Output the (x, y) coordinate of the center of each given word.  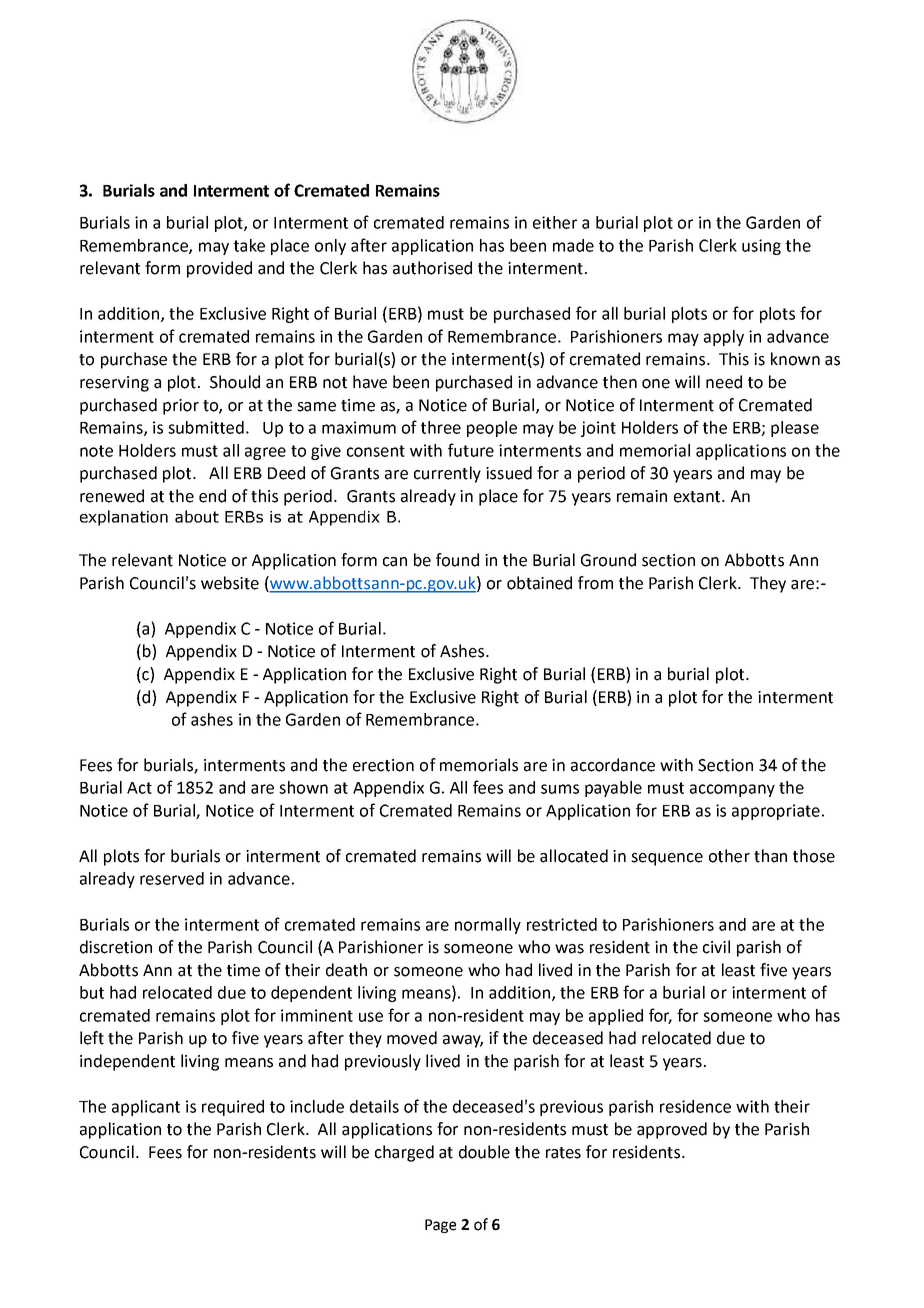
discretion (116, 947)
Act (139, 788)
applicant (146, 1108)
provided (219, 269)
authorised (432, 268)
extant (698, 497)
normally (488, 926)
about (197, 516)
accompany (732, 790)
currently (447, 474)
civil (716, 947)
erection (383, 765)
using (761, 247)
